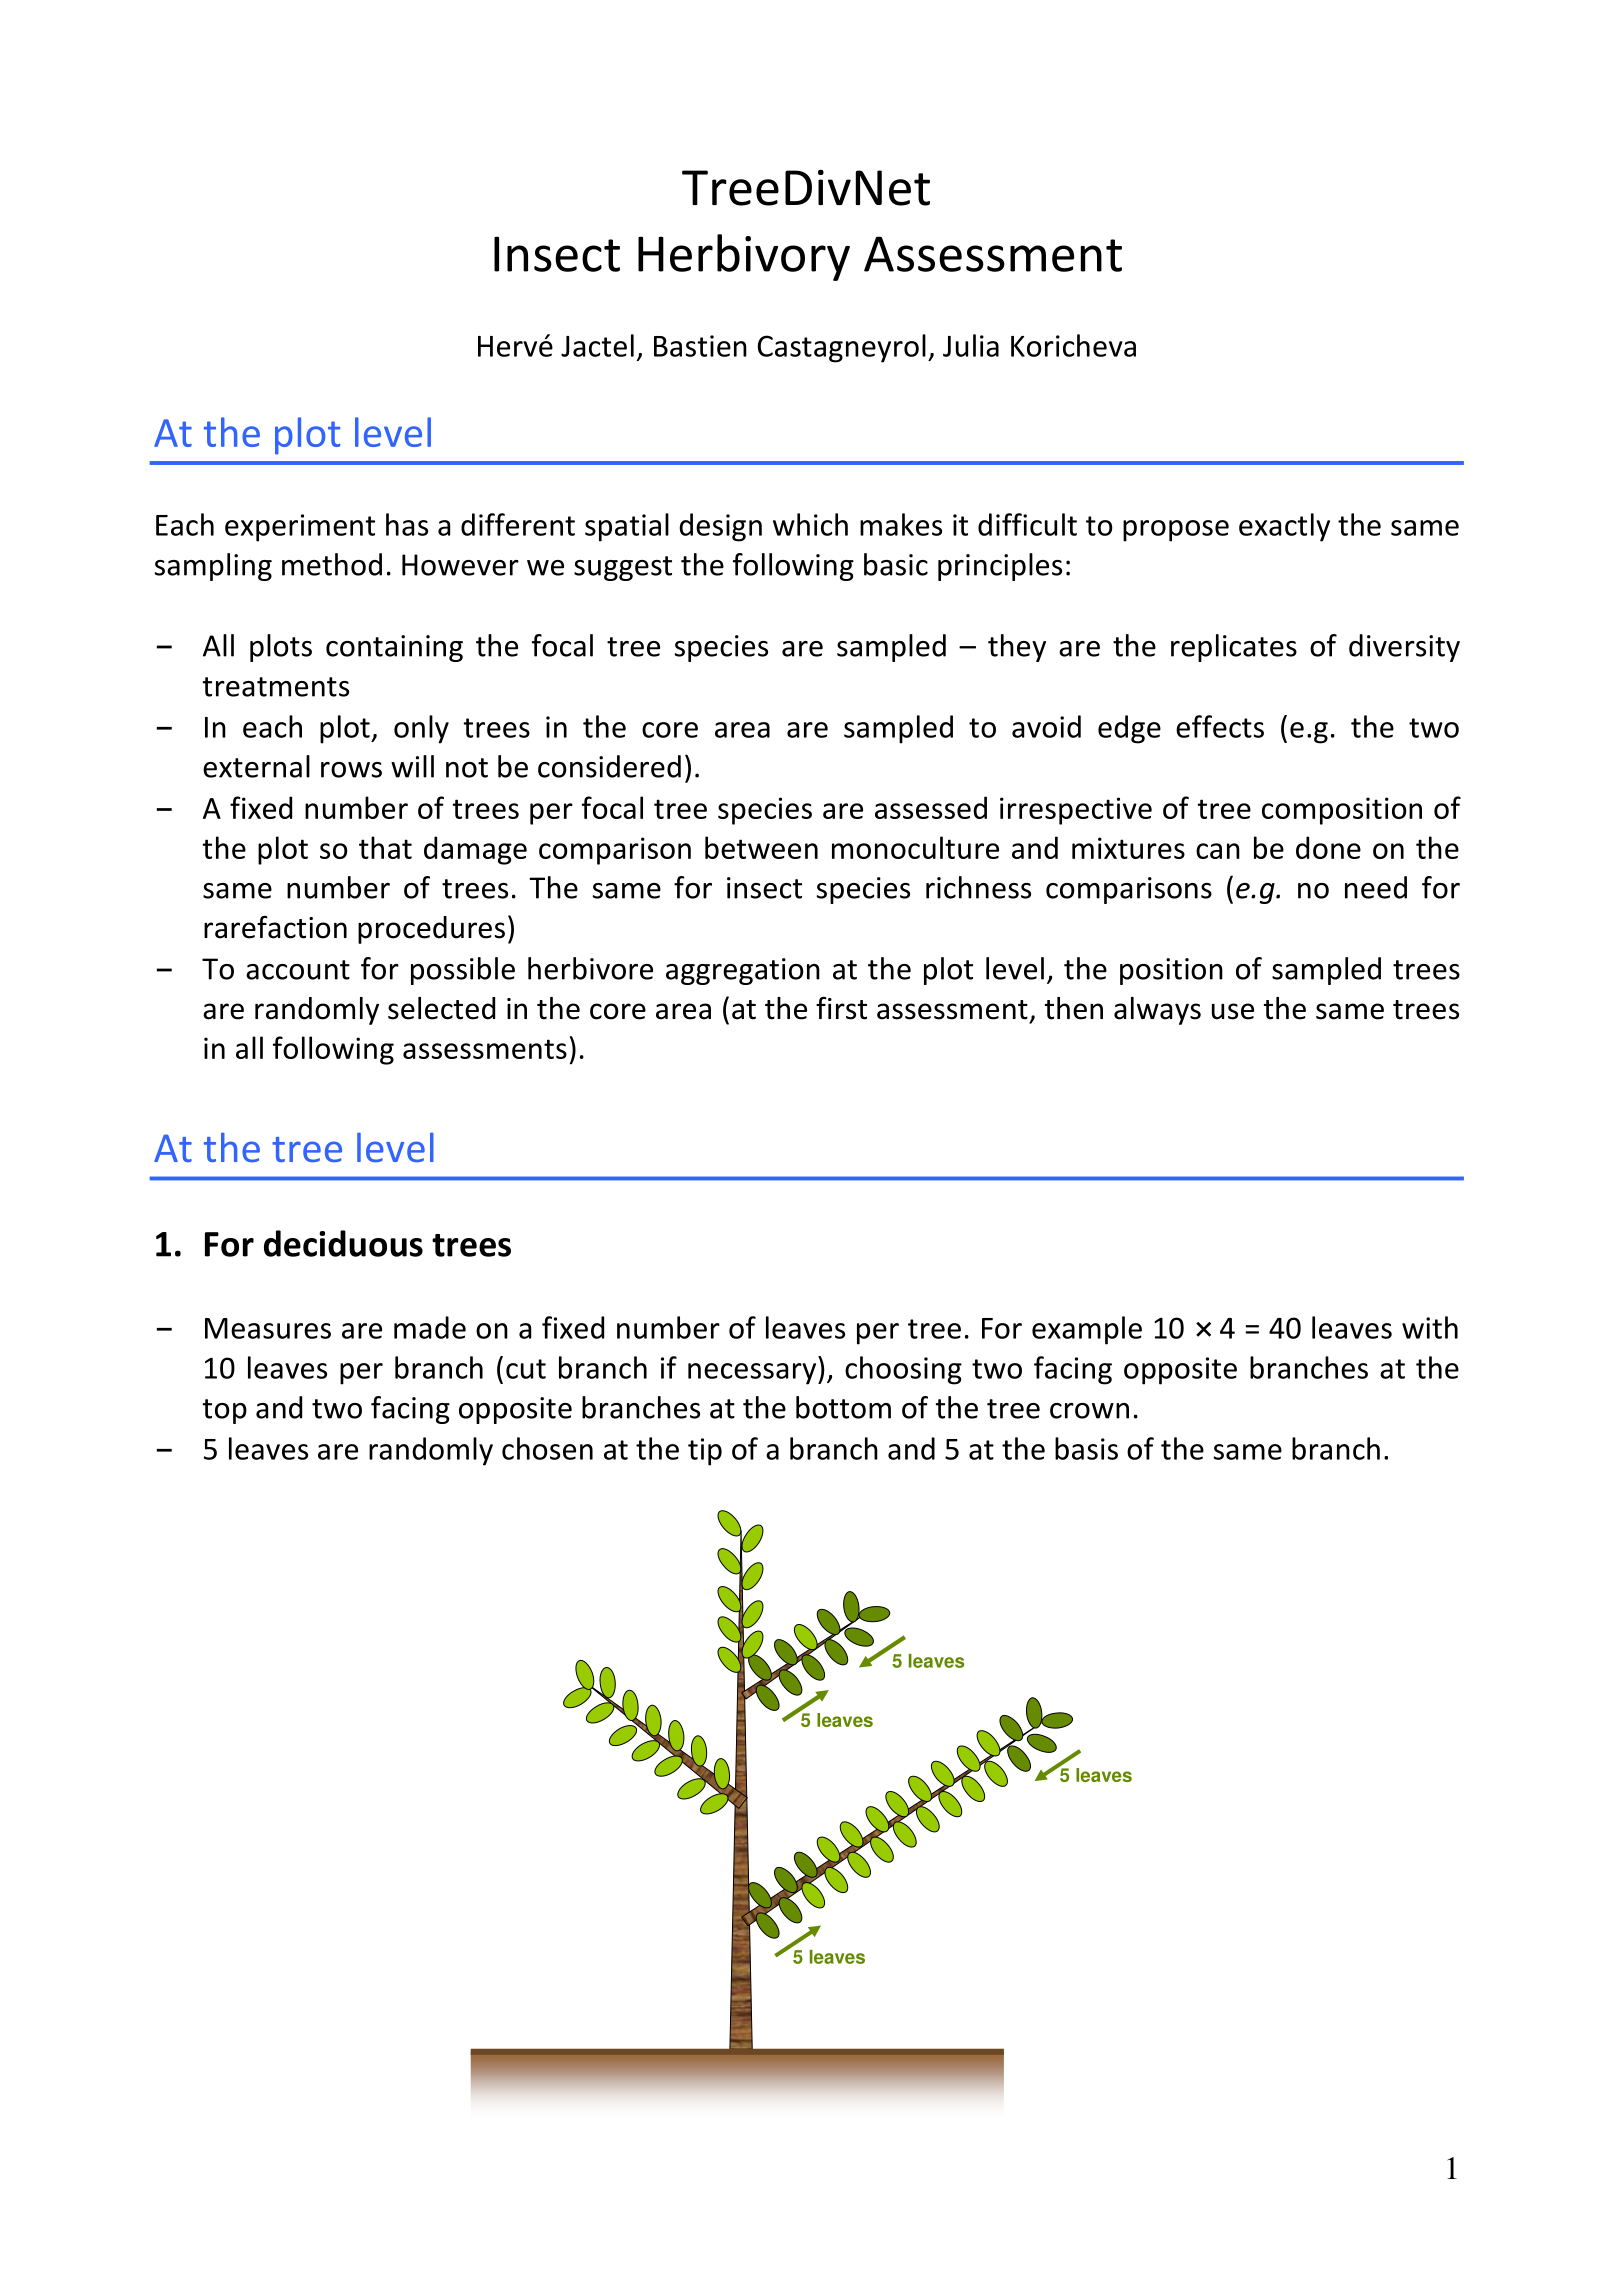 Image resolution: width=1613 pixels, height=2283 pixels. What do you see at coordinates (700, 346) in the image?
I see `Bastien` at bounding box center [700, 346].
